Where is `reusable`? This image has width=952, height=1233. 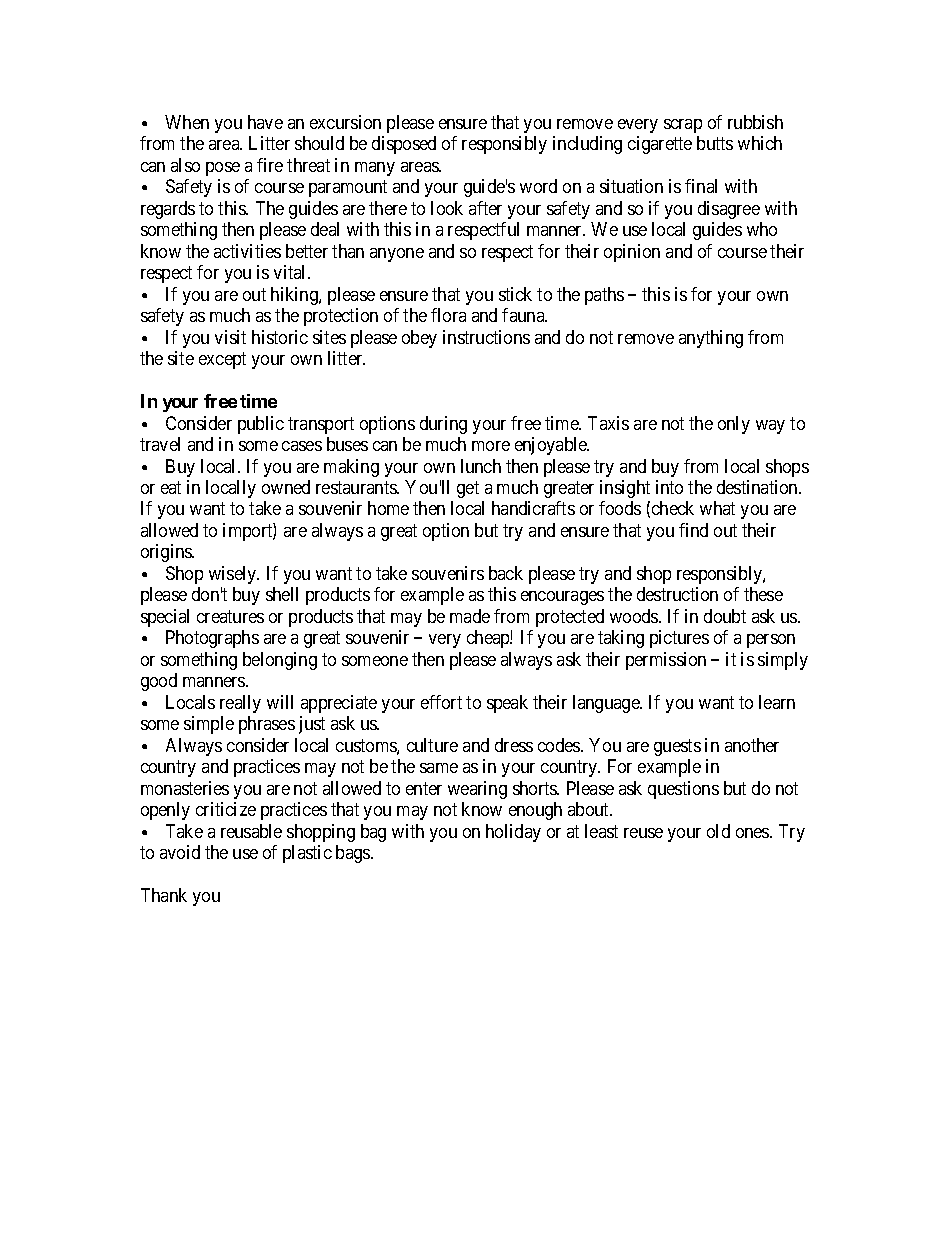
reusable is located at coordinates (251, 831).
